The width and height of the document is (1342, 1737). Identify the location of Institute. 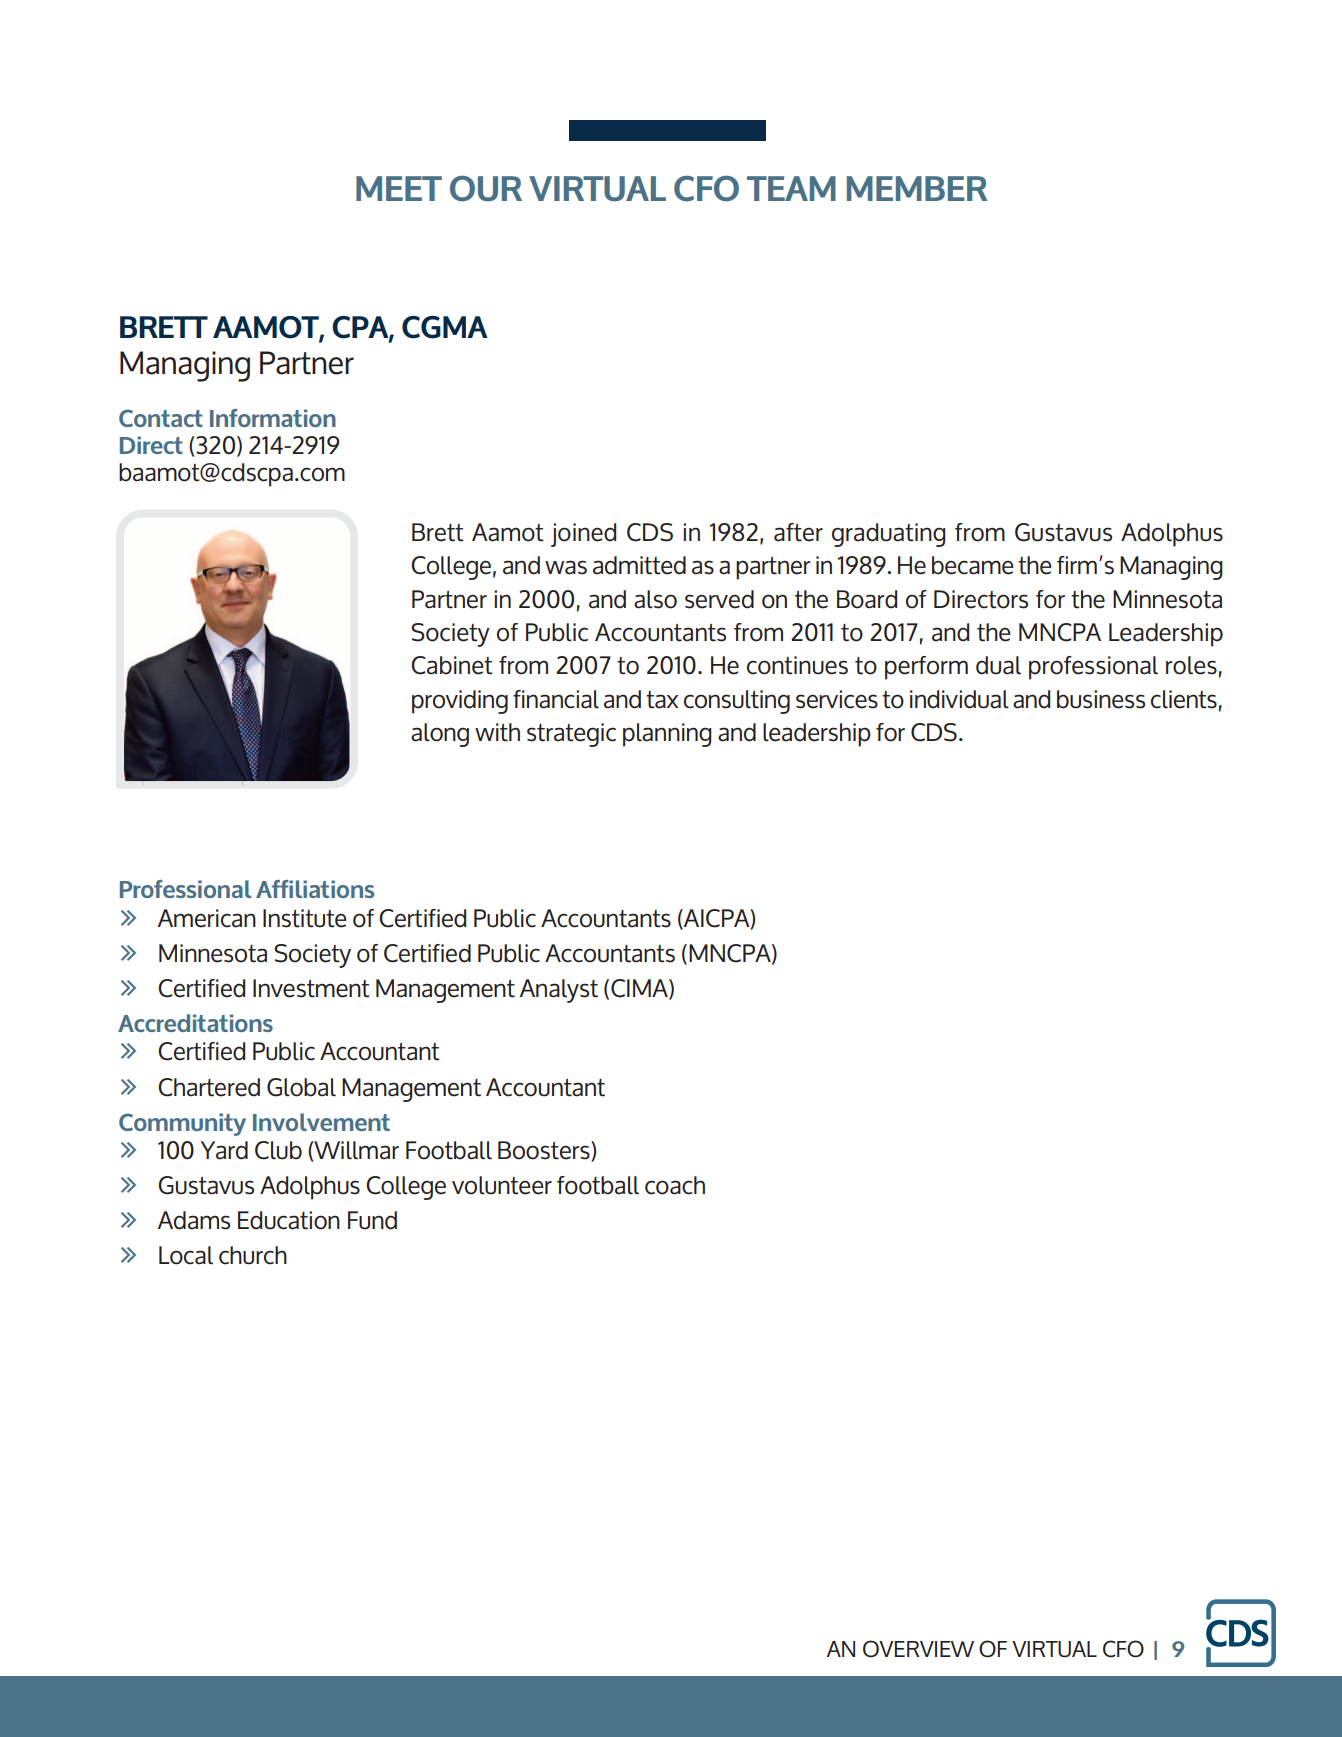
(305, 918).
